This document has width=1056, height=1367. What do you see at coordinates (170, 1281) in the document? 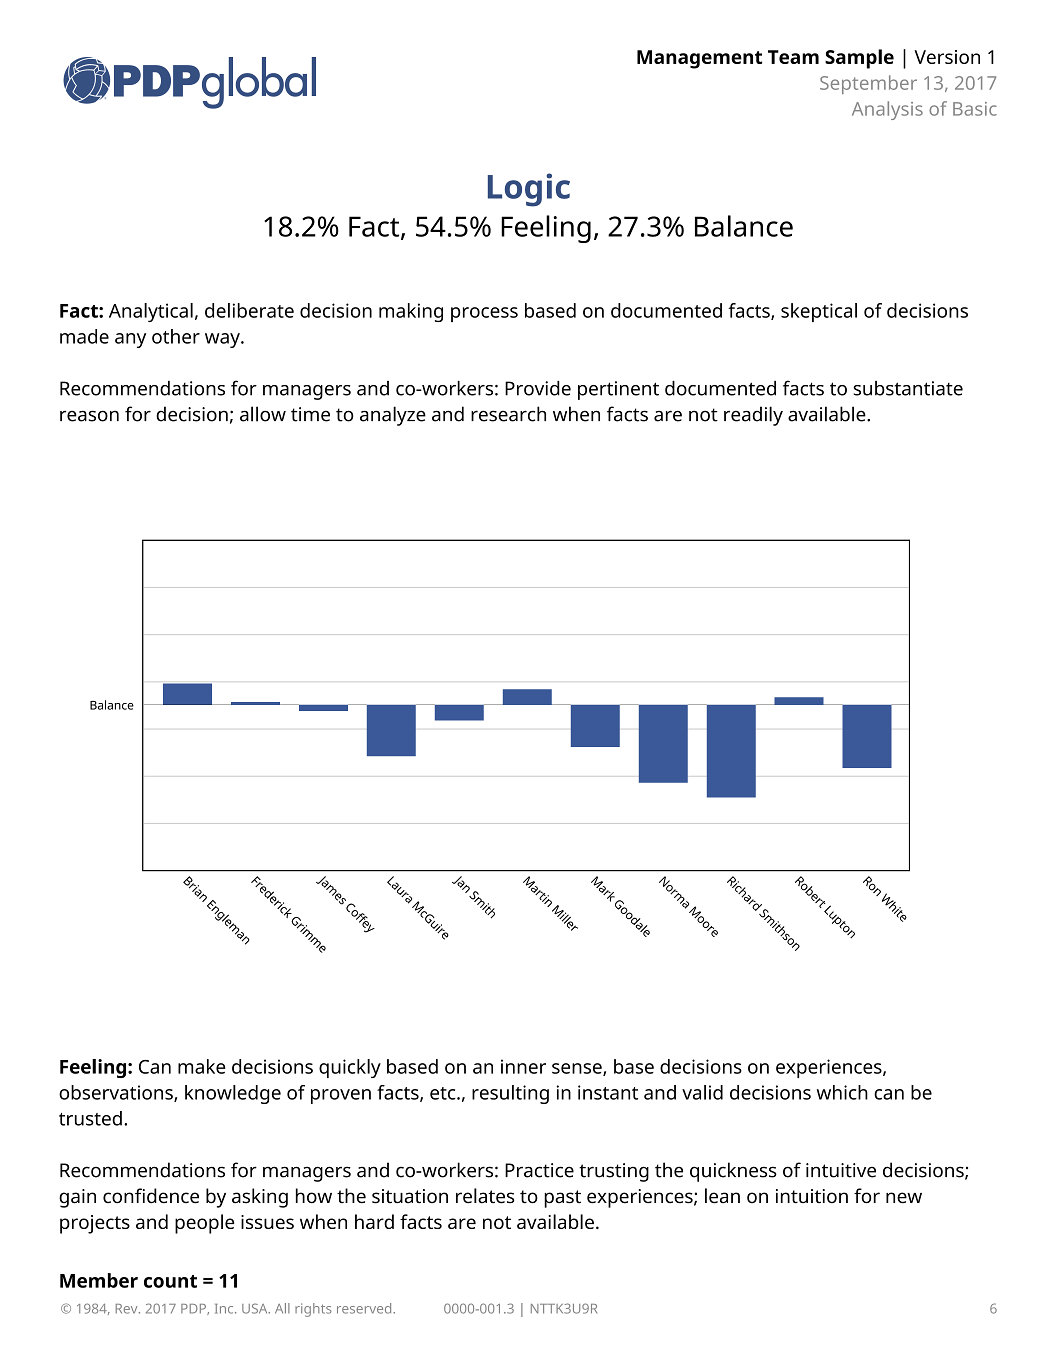
I see `count` at bounding box center [170, 1281].
